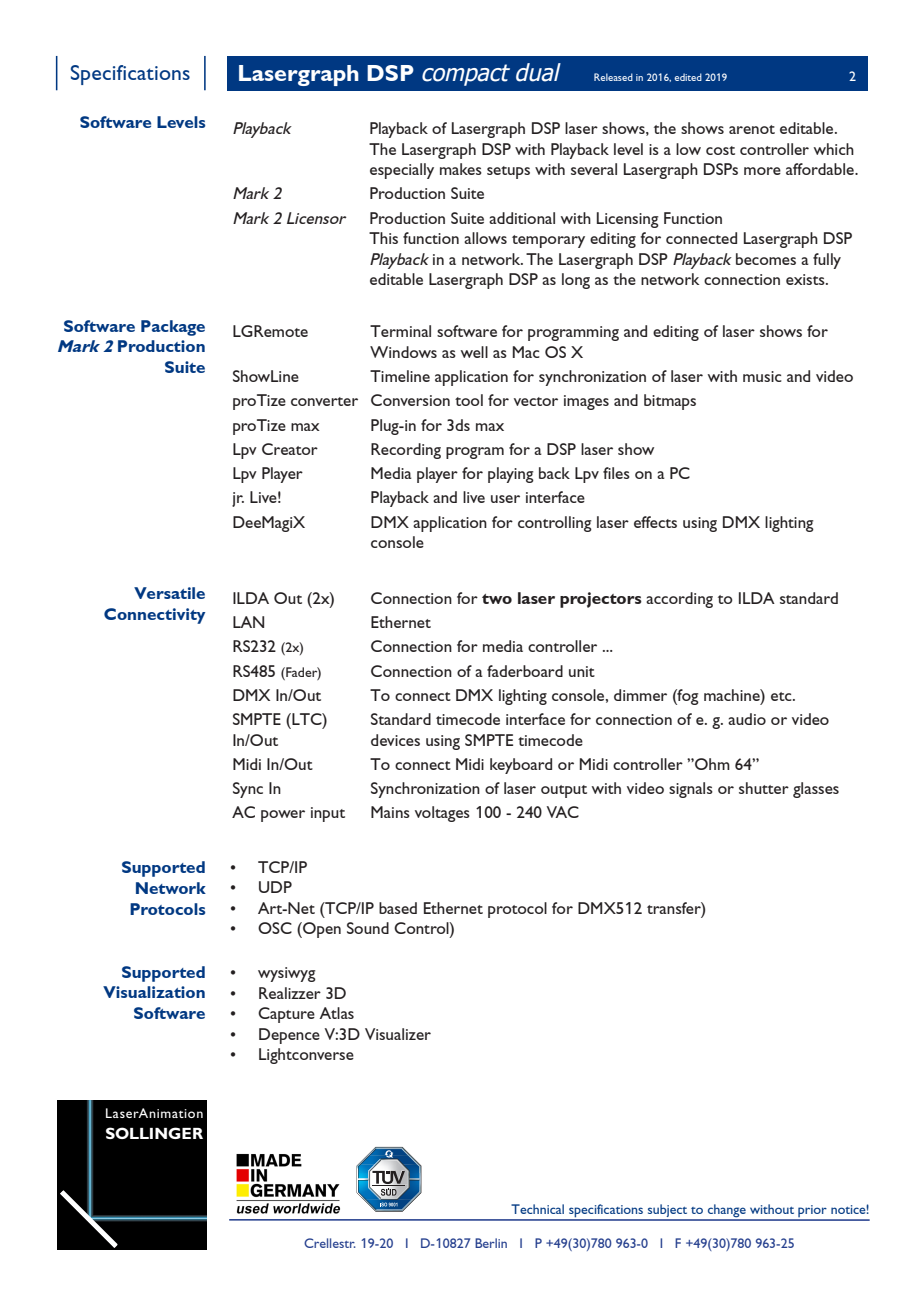  Describe the element at coordinates (286, 1015) in the screenshot. I see `Capture` at that location.
